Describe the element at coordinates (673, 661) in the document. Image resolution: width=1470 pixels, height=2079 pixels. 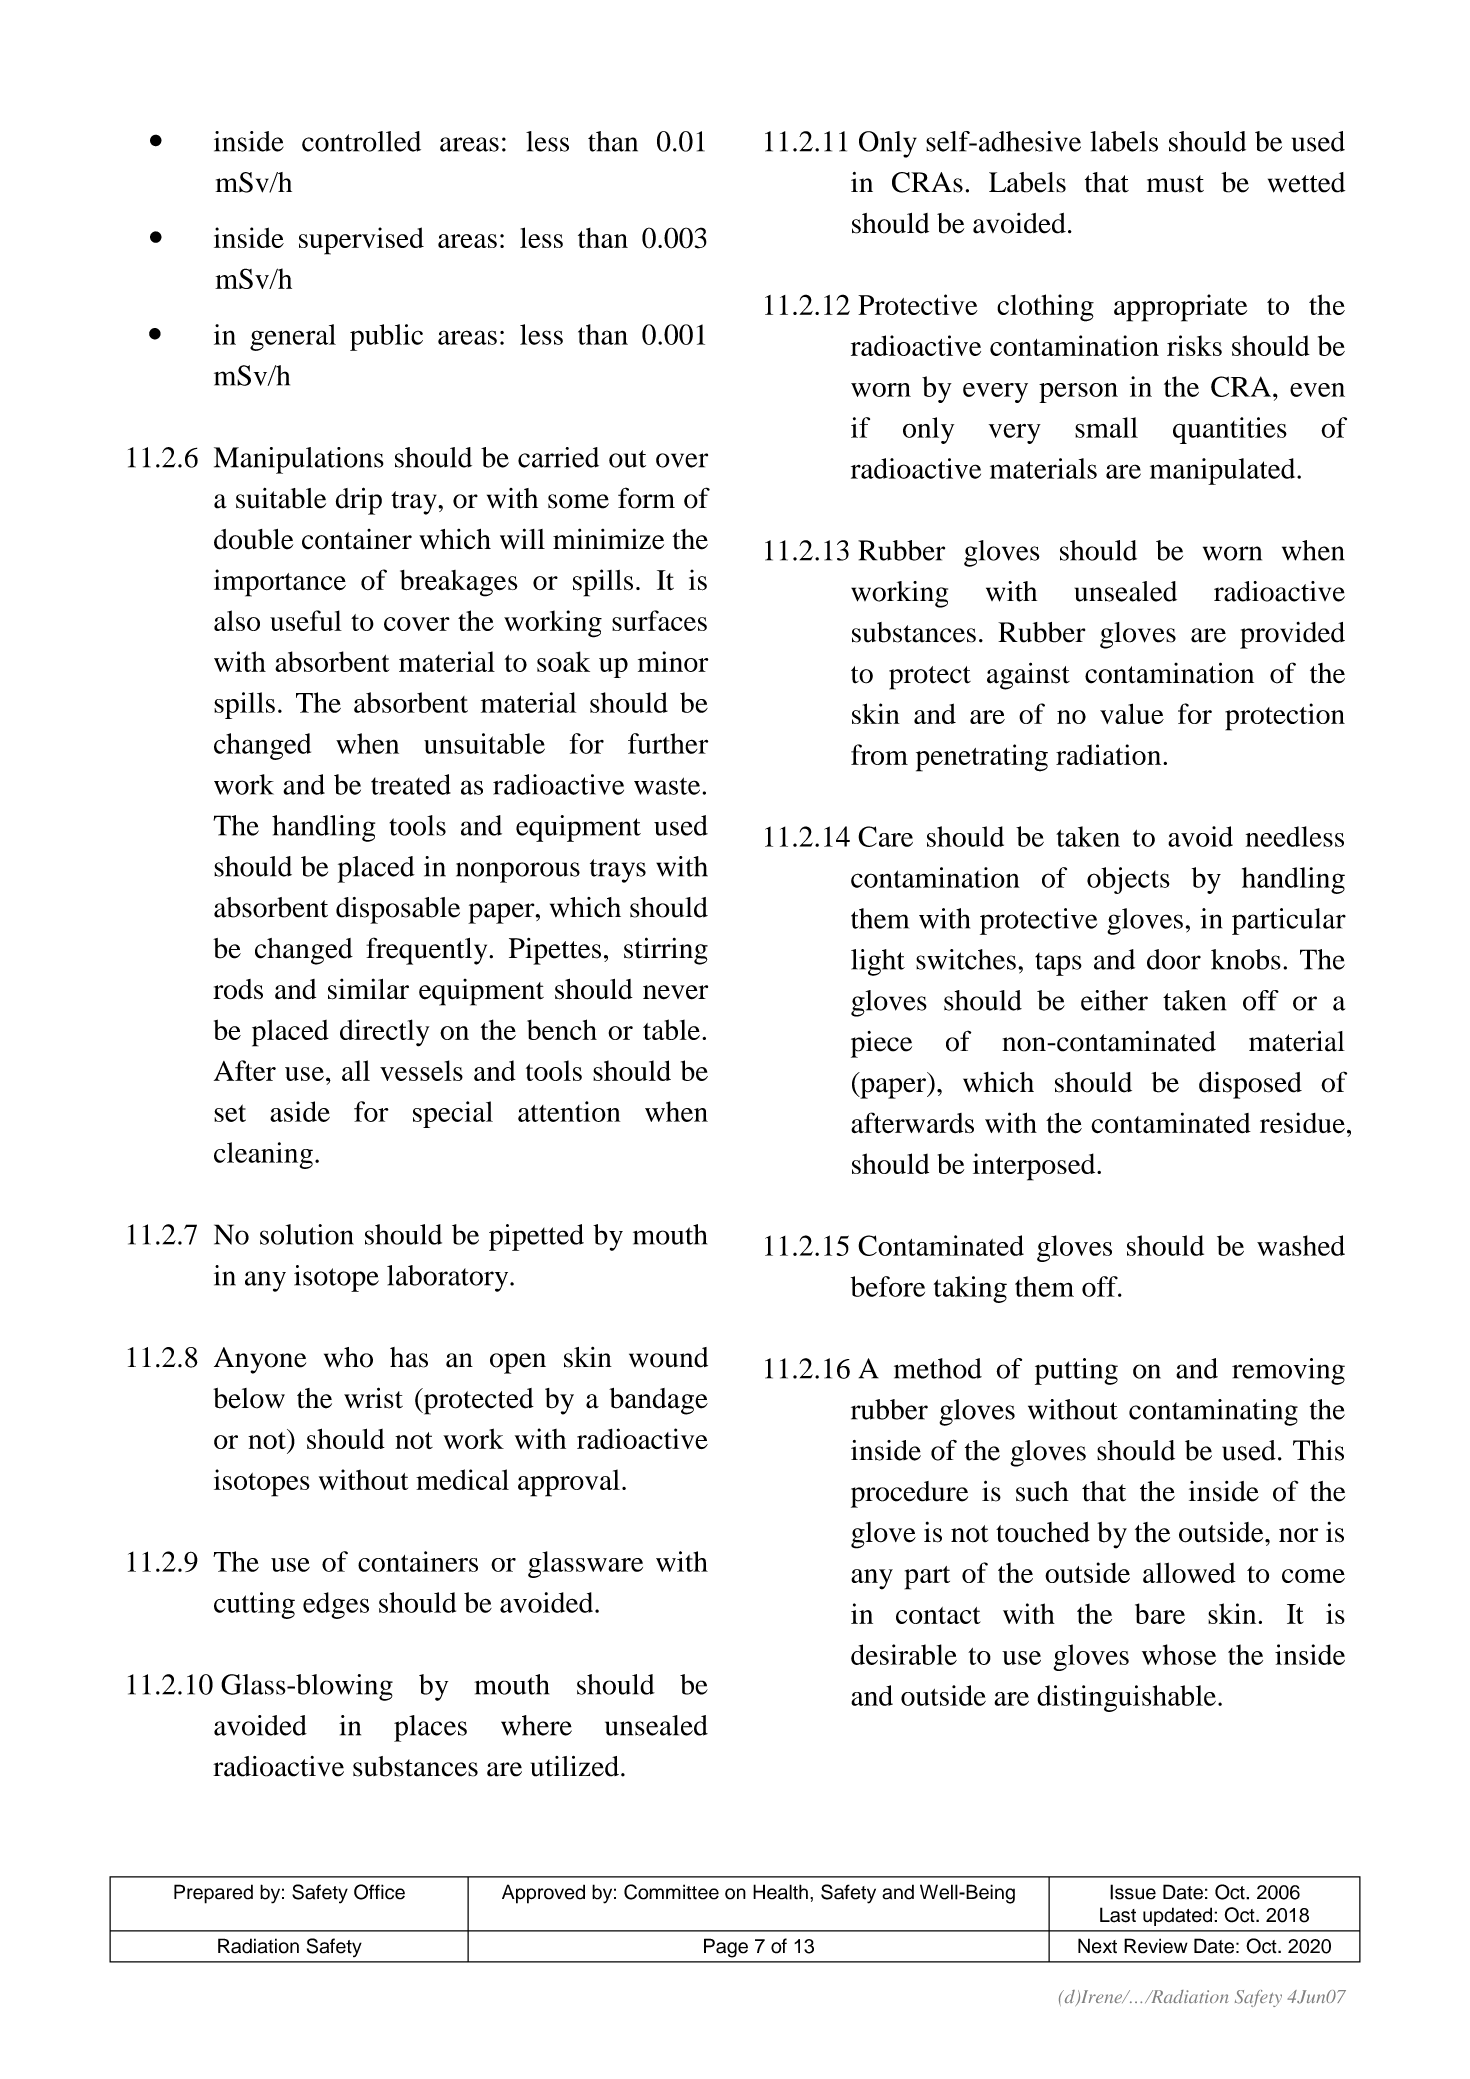
I see `minor` at that location.
